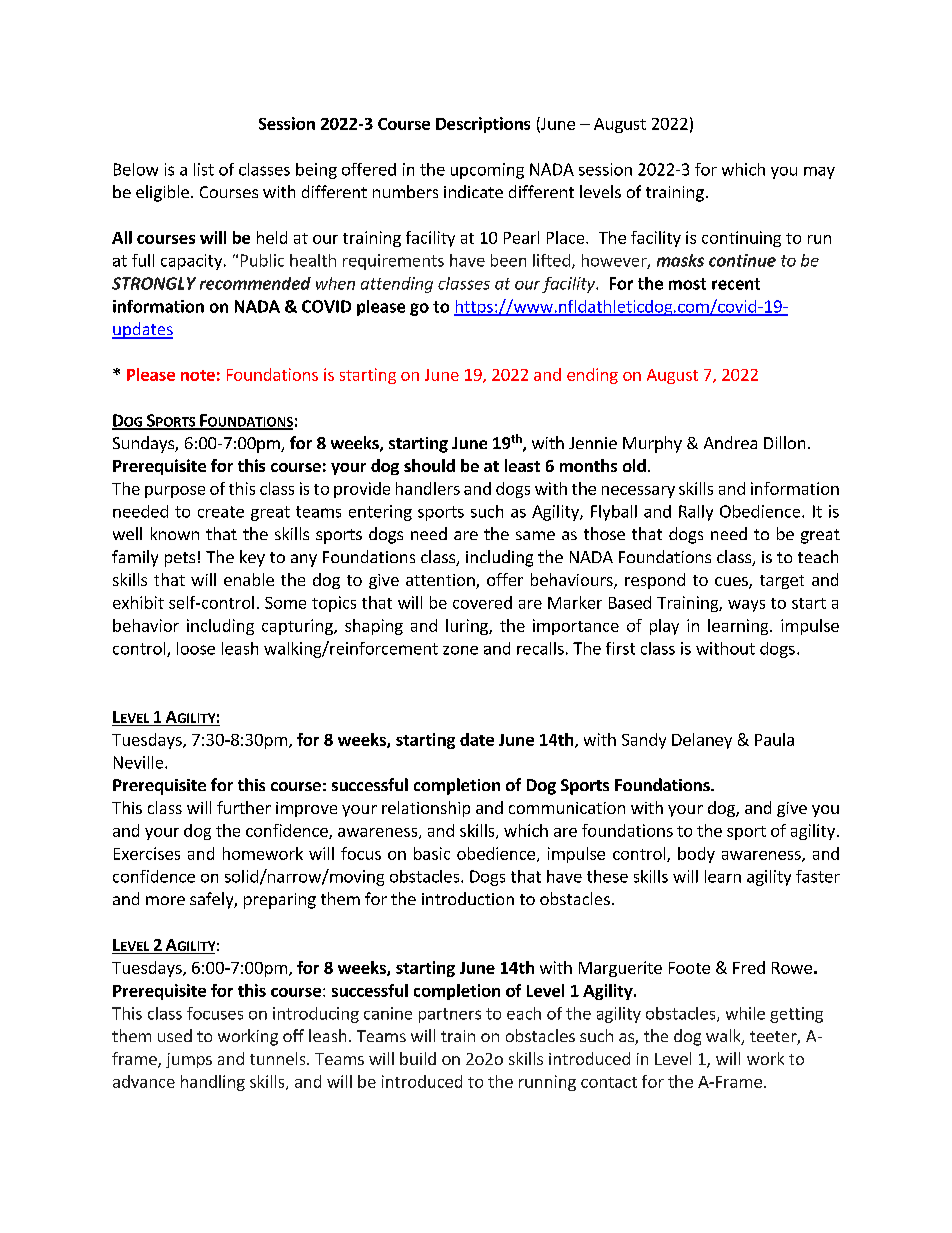 The height and width of the screenshot is (1233, 952). What do you see at coordinates (175, 492) in the screenshot?
I see `purpose` at bounding box center [175, 492].
